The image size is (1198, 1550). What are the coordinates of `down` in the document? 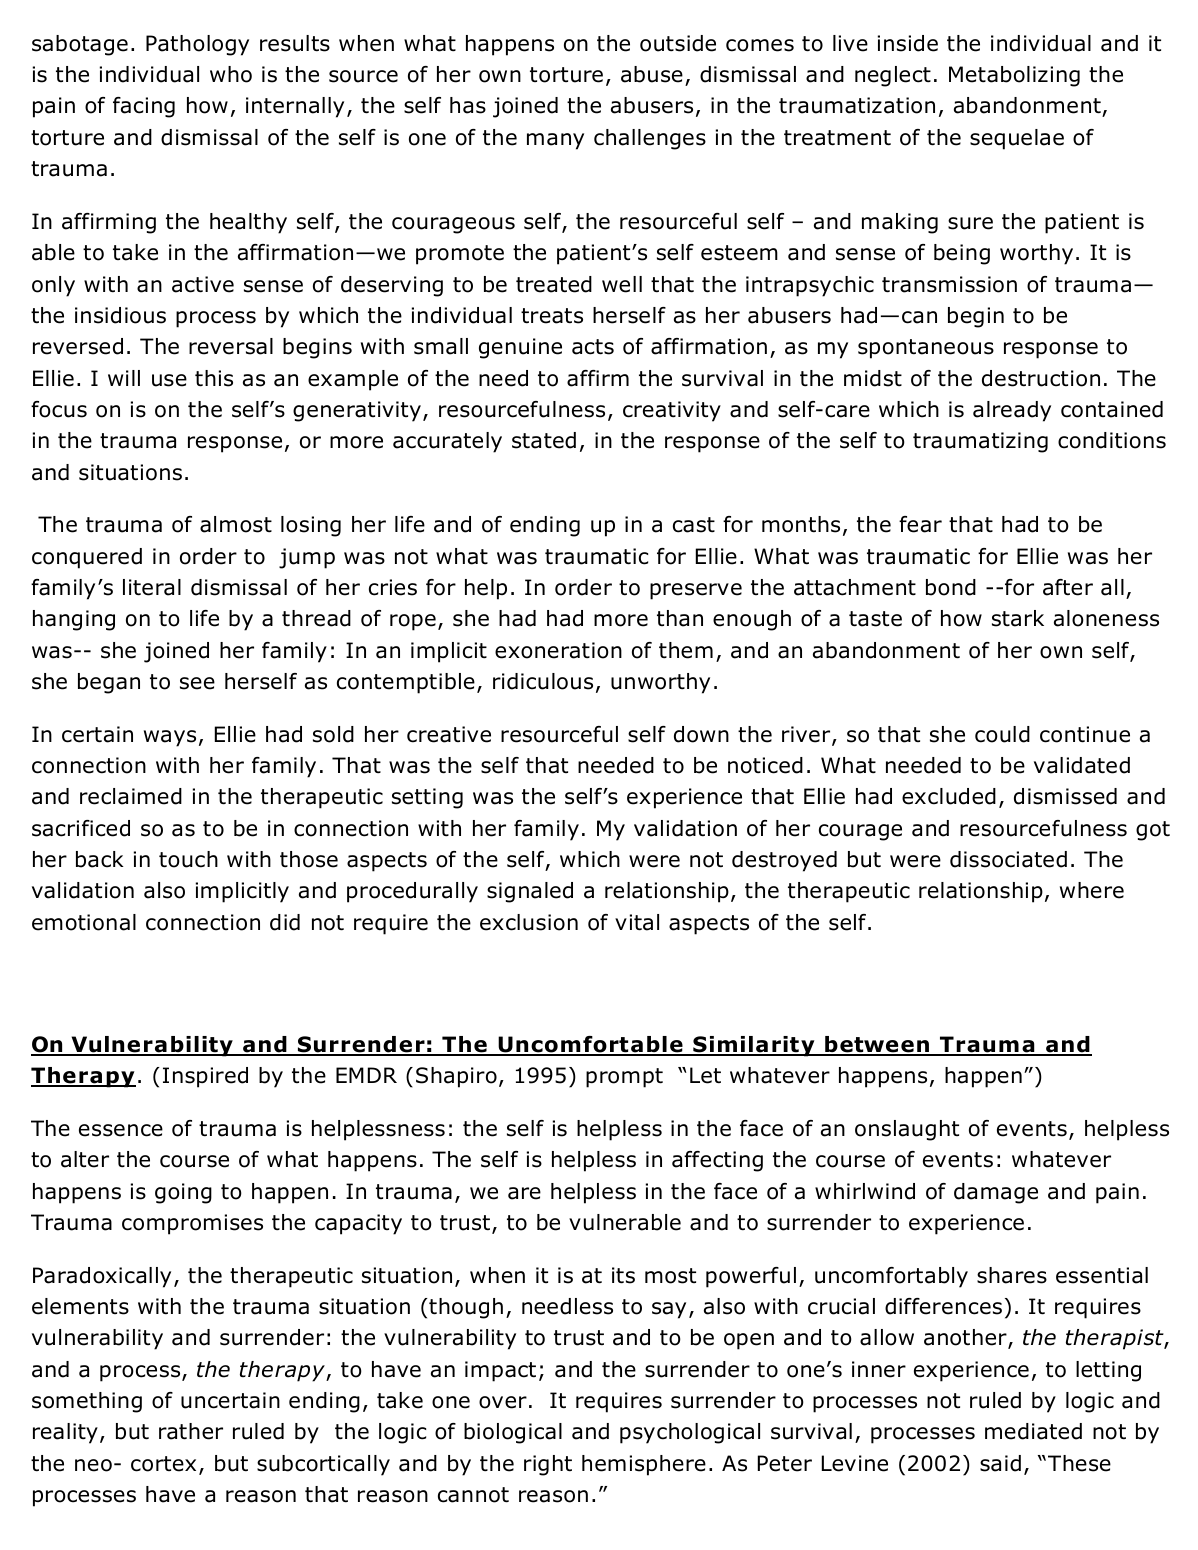 It's located at (701, 734).
